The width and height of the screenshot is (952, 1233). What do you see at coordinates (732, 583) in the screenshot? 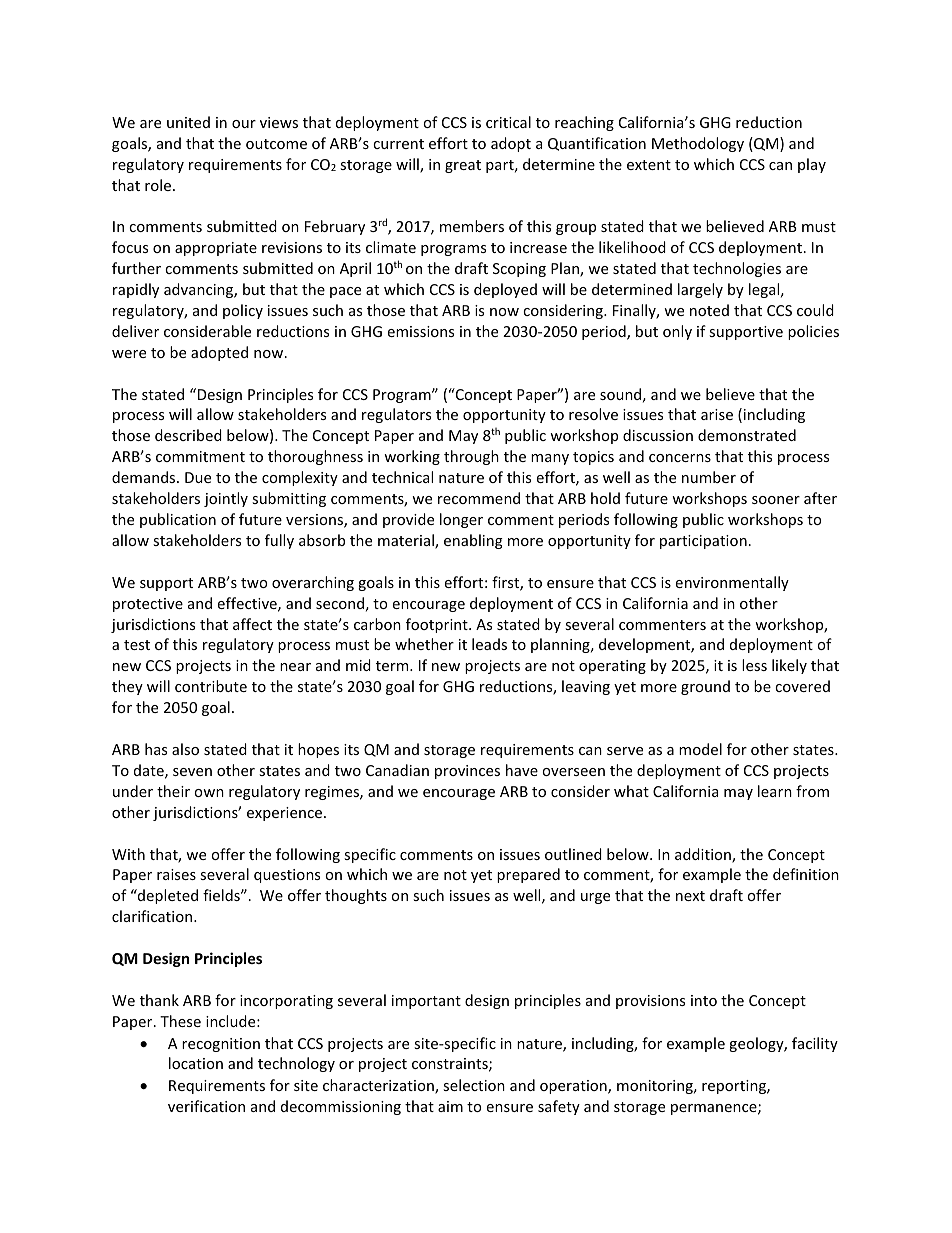
I see `environmentally` at bounding box center [732, 583].
